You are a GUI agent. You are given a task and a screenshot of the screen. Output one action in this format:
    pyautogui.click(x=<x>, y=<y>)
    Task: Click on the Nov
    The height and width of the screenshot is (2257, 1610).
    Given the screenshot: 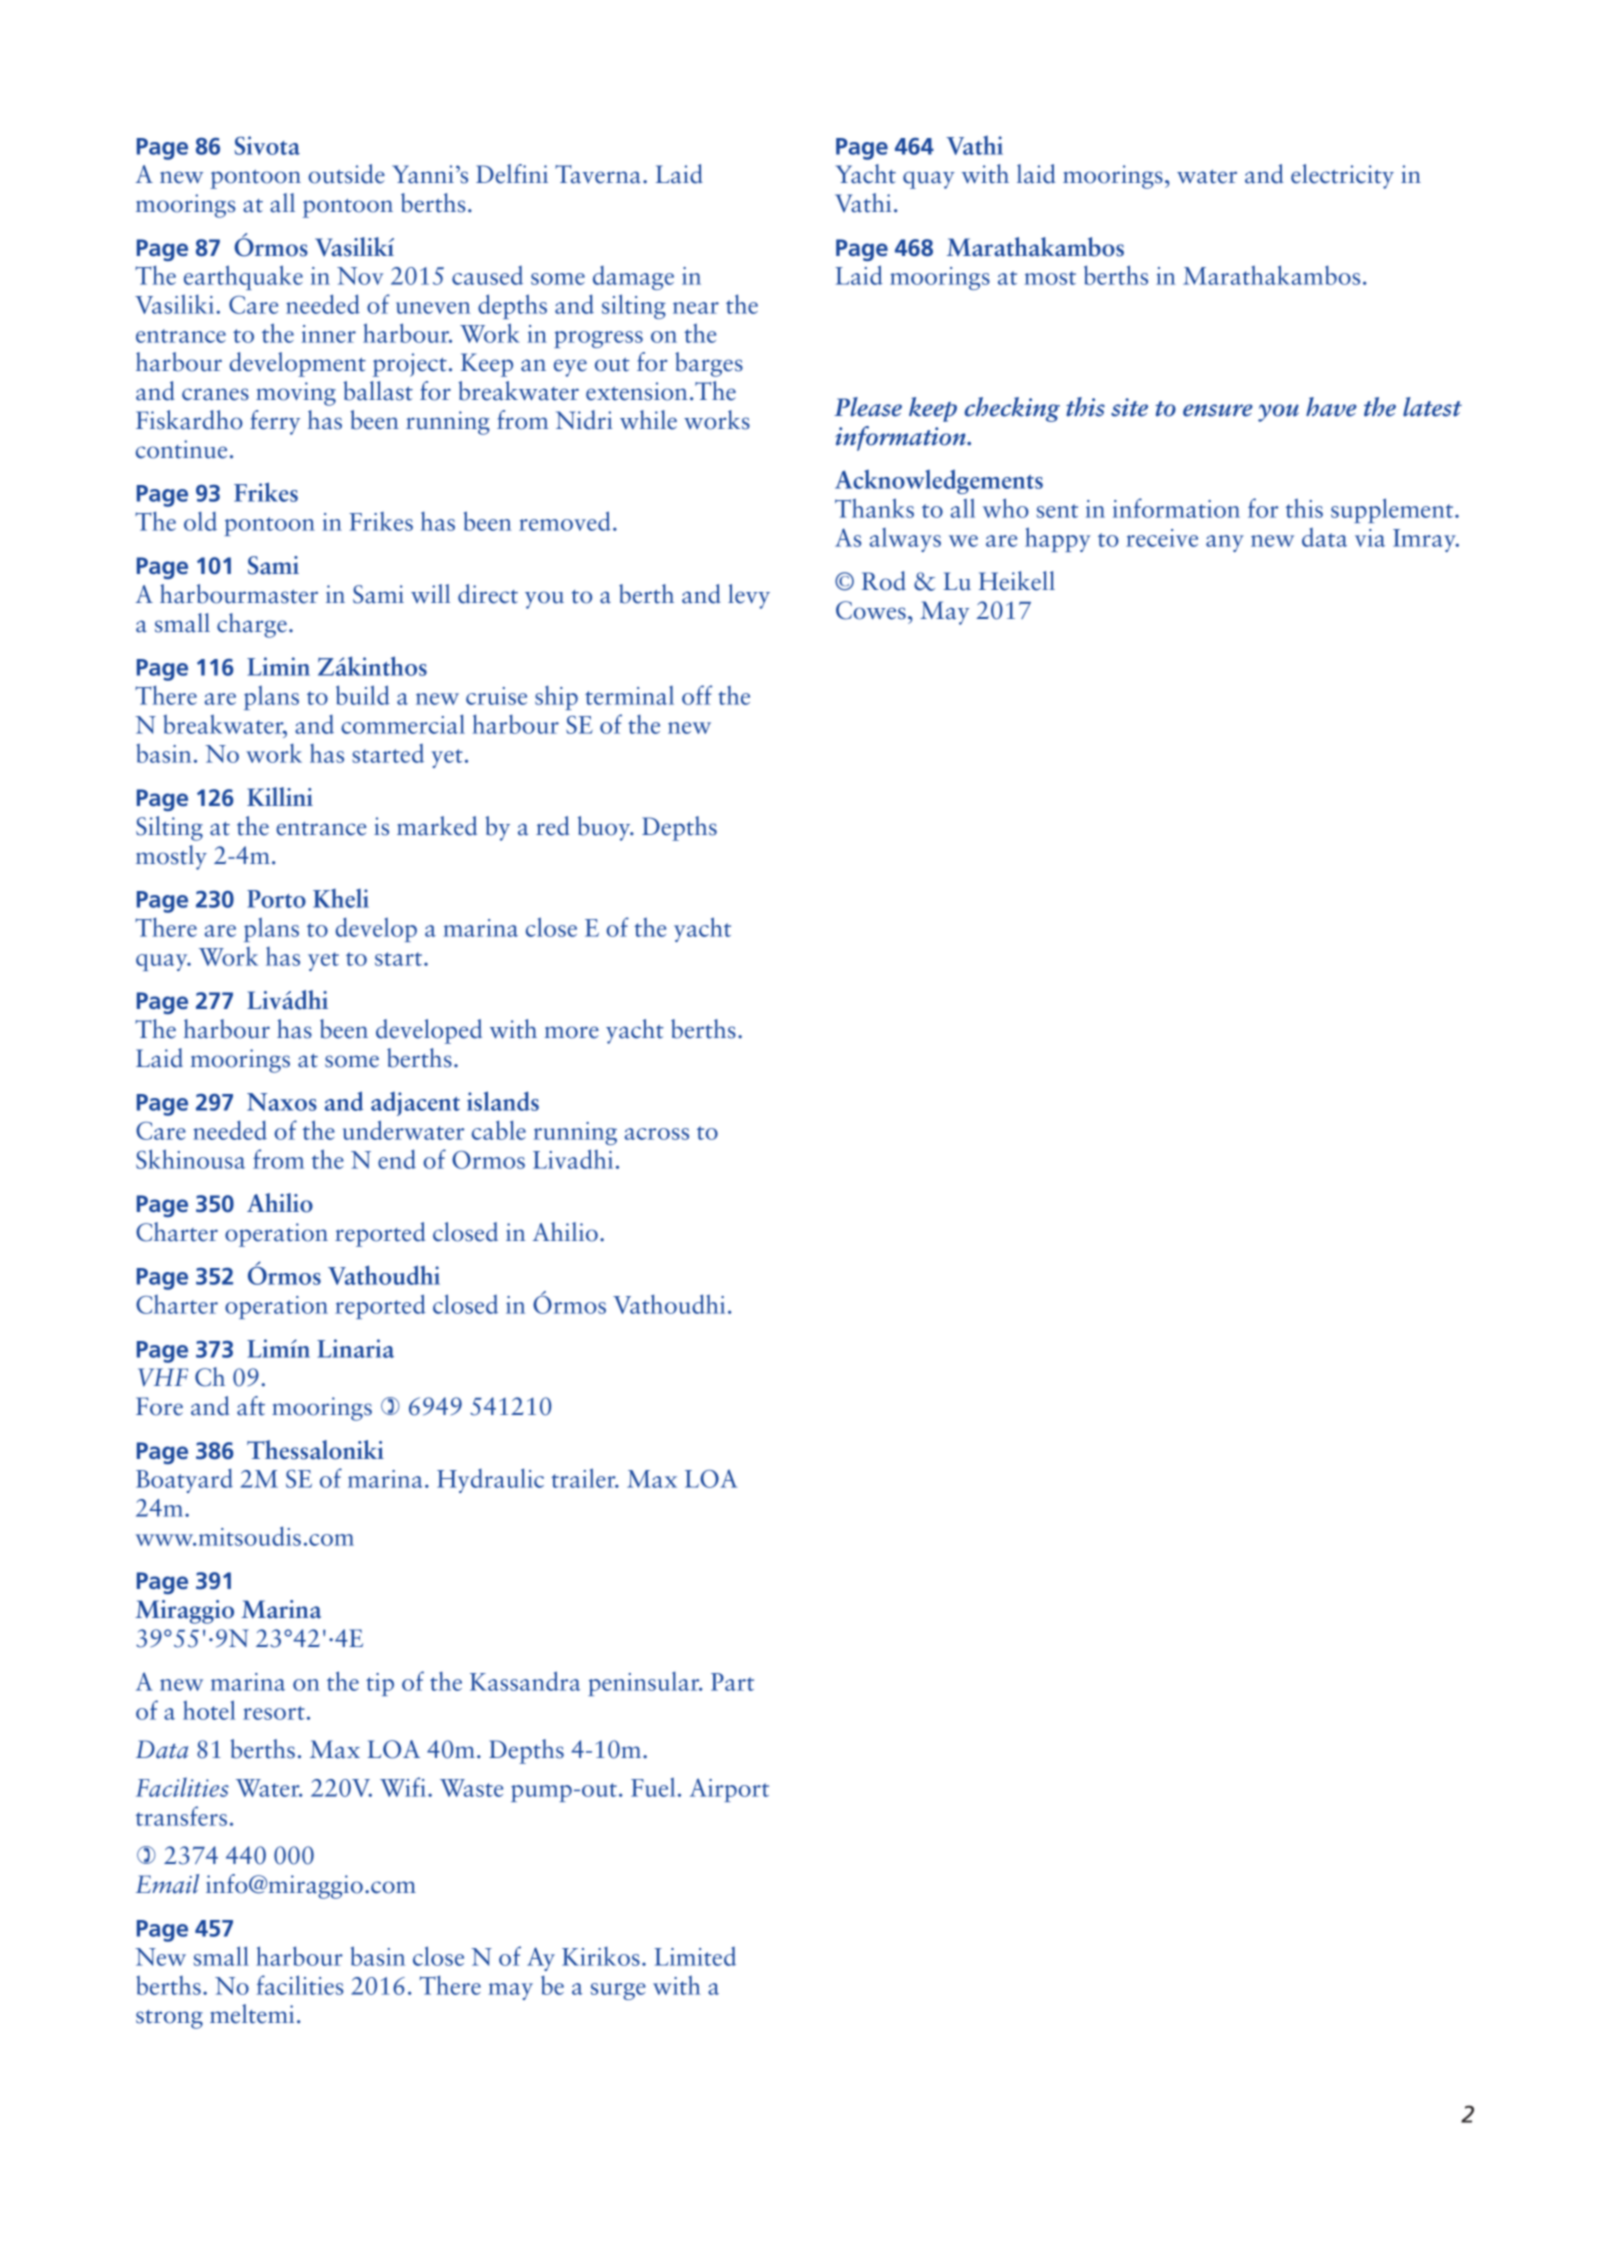 What is the action you would take?
    pyautogui.click(x=360, y=276)
